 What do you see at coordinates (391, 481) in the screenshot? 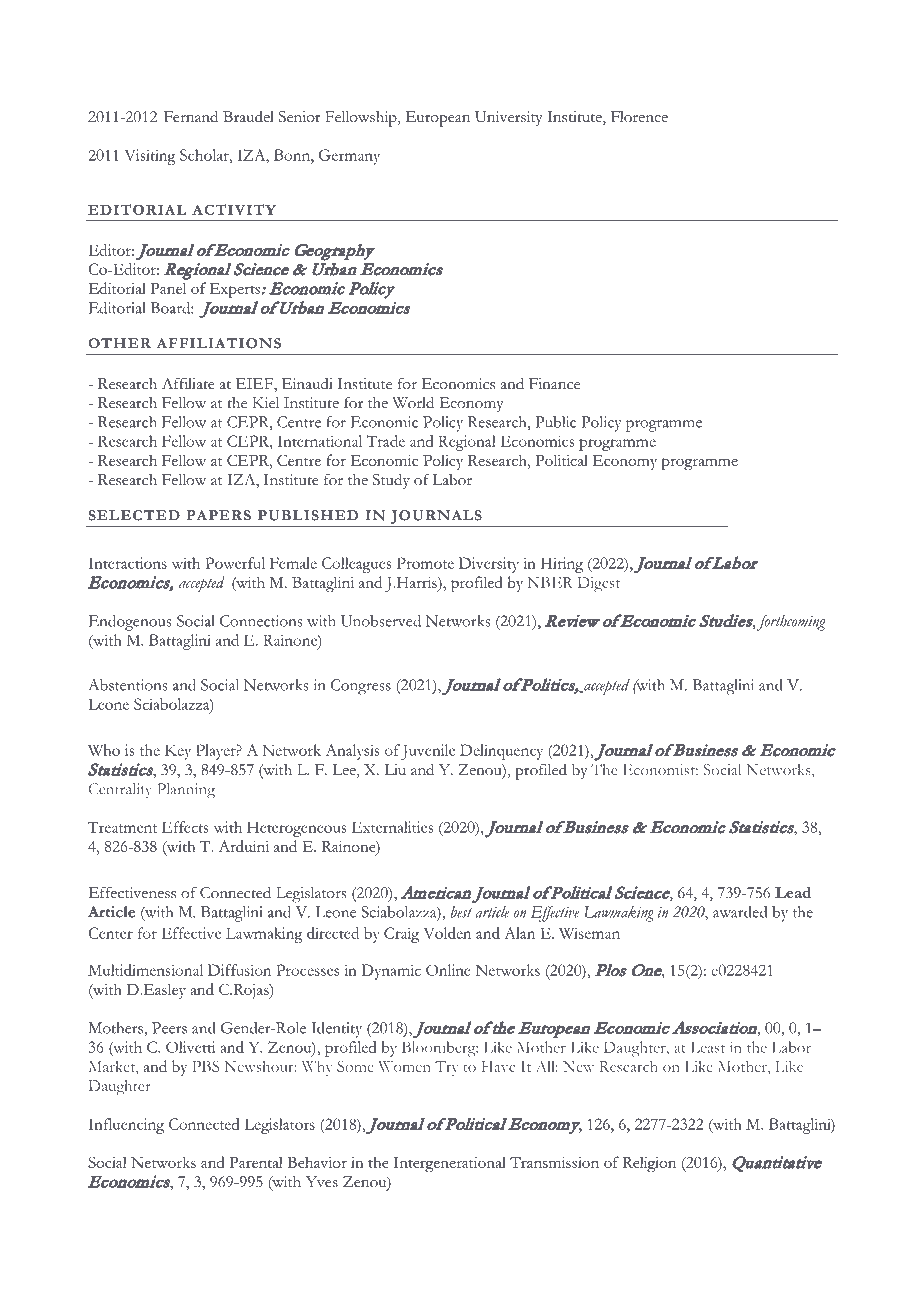
I see `Study` at bounding box center [391, 481].
